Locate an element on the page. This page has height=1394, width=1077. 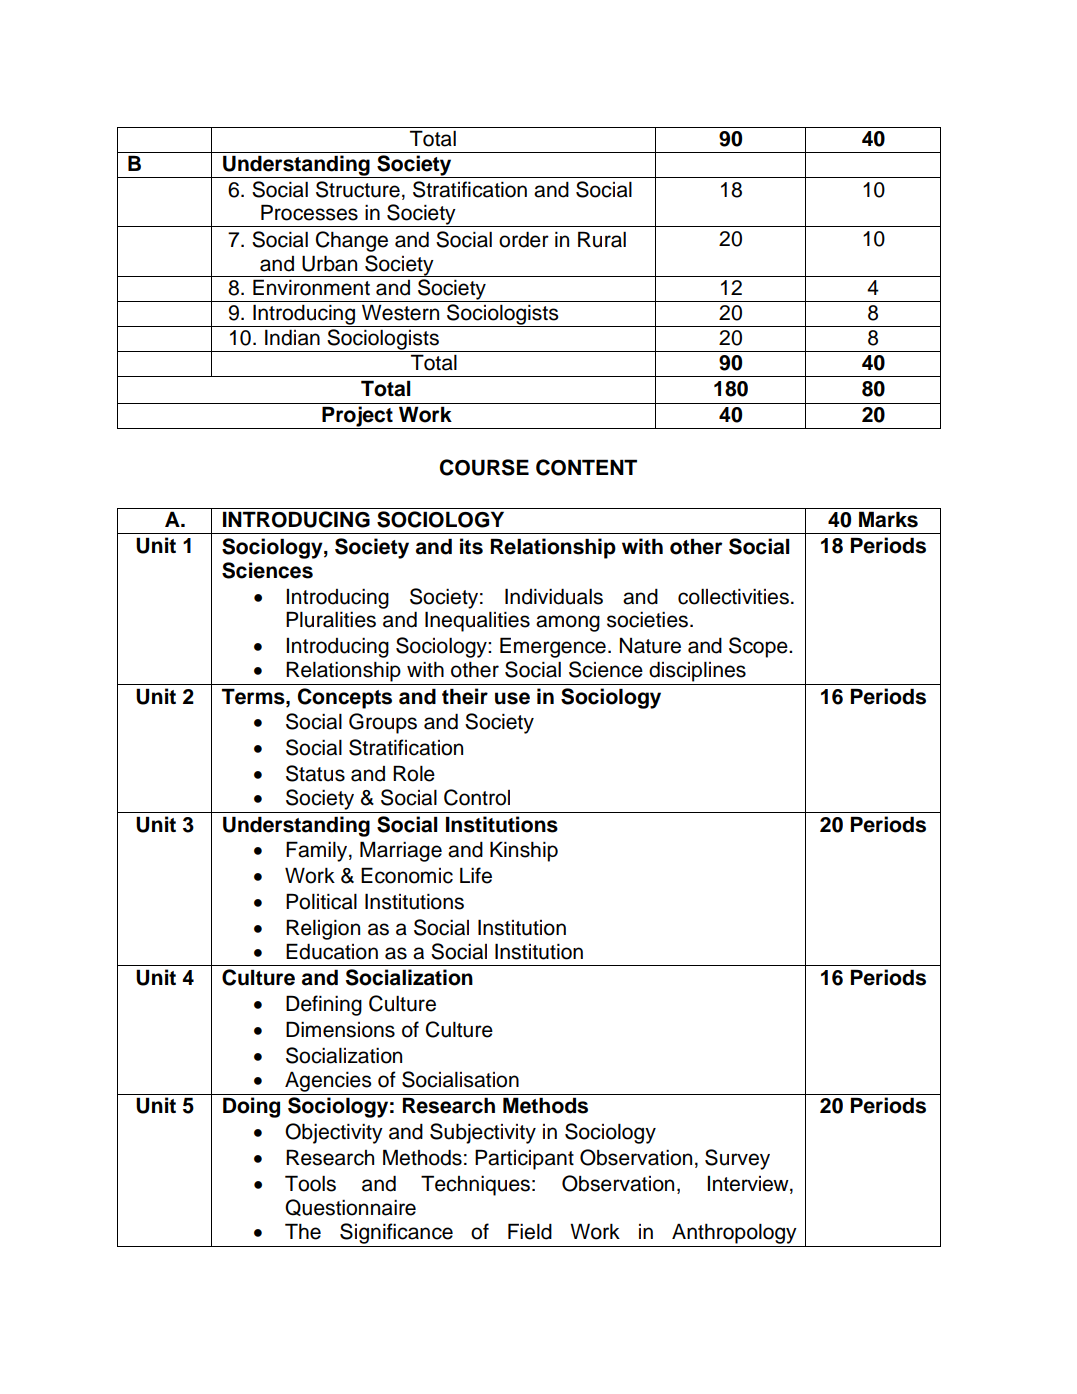
Anthropology is located at coordinates (734, 1234).
